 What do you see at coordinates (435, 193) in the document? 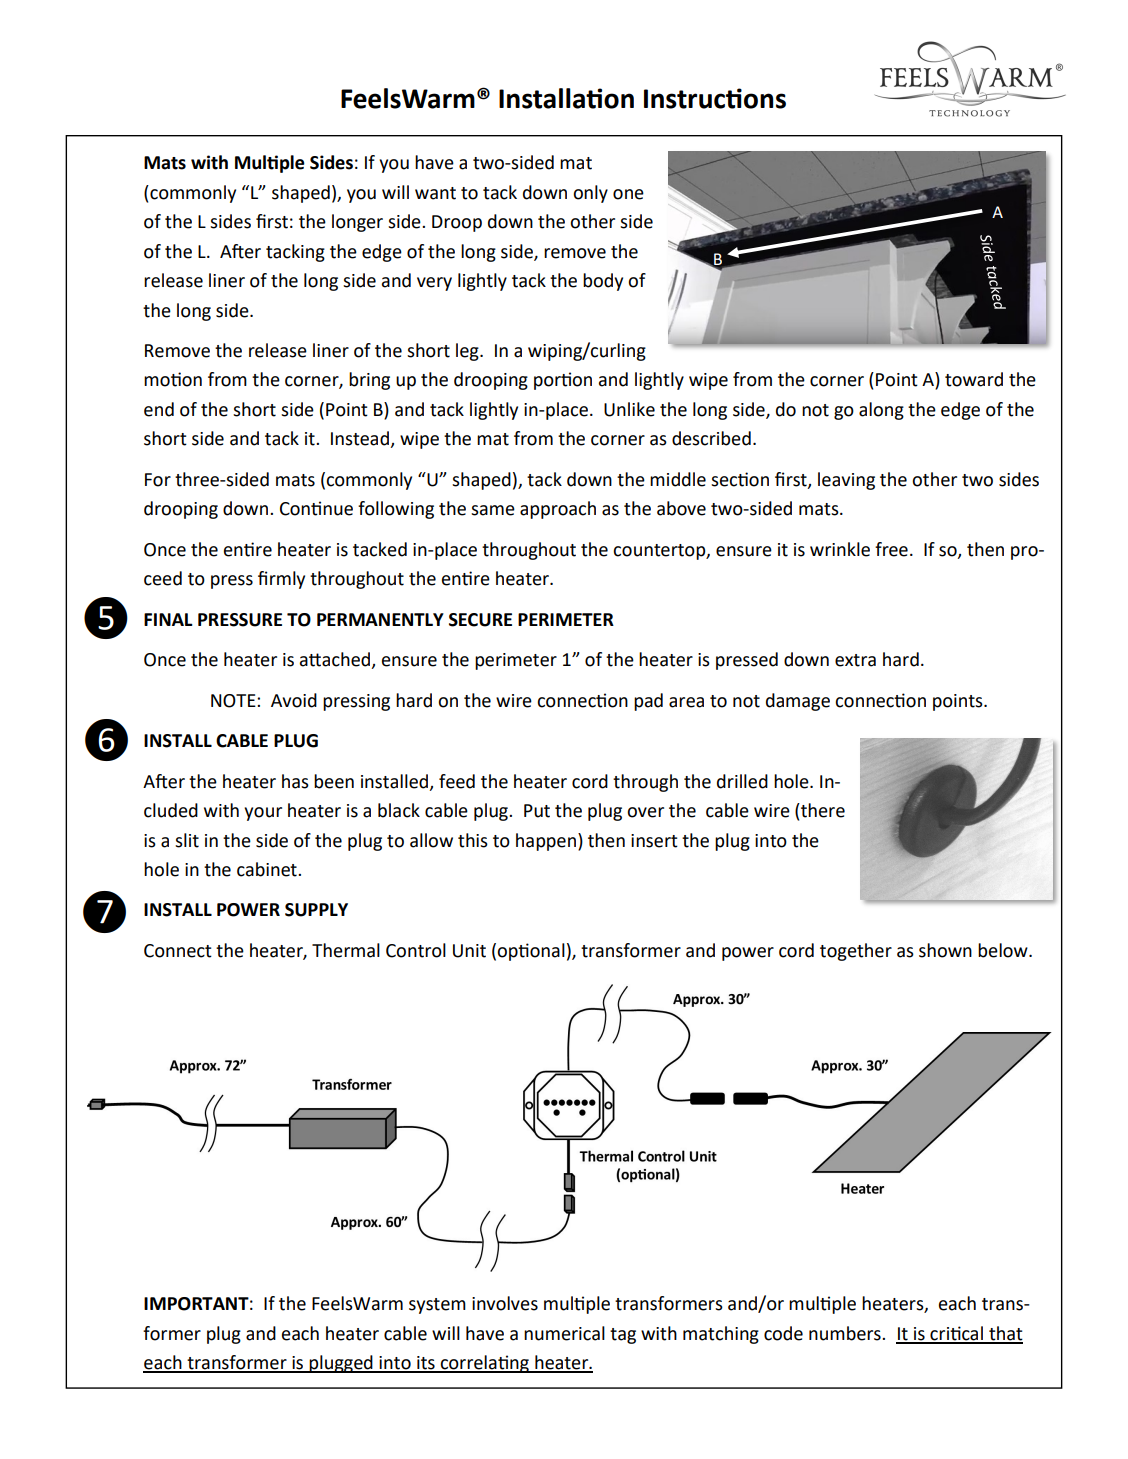
I see `want` at bounding box center [435, 193].
